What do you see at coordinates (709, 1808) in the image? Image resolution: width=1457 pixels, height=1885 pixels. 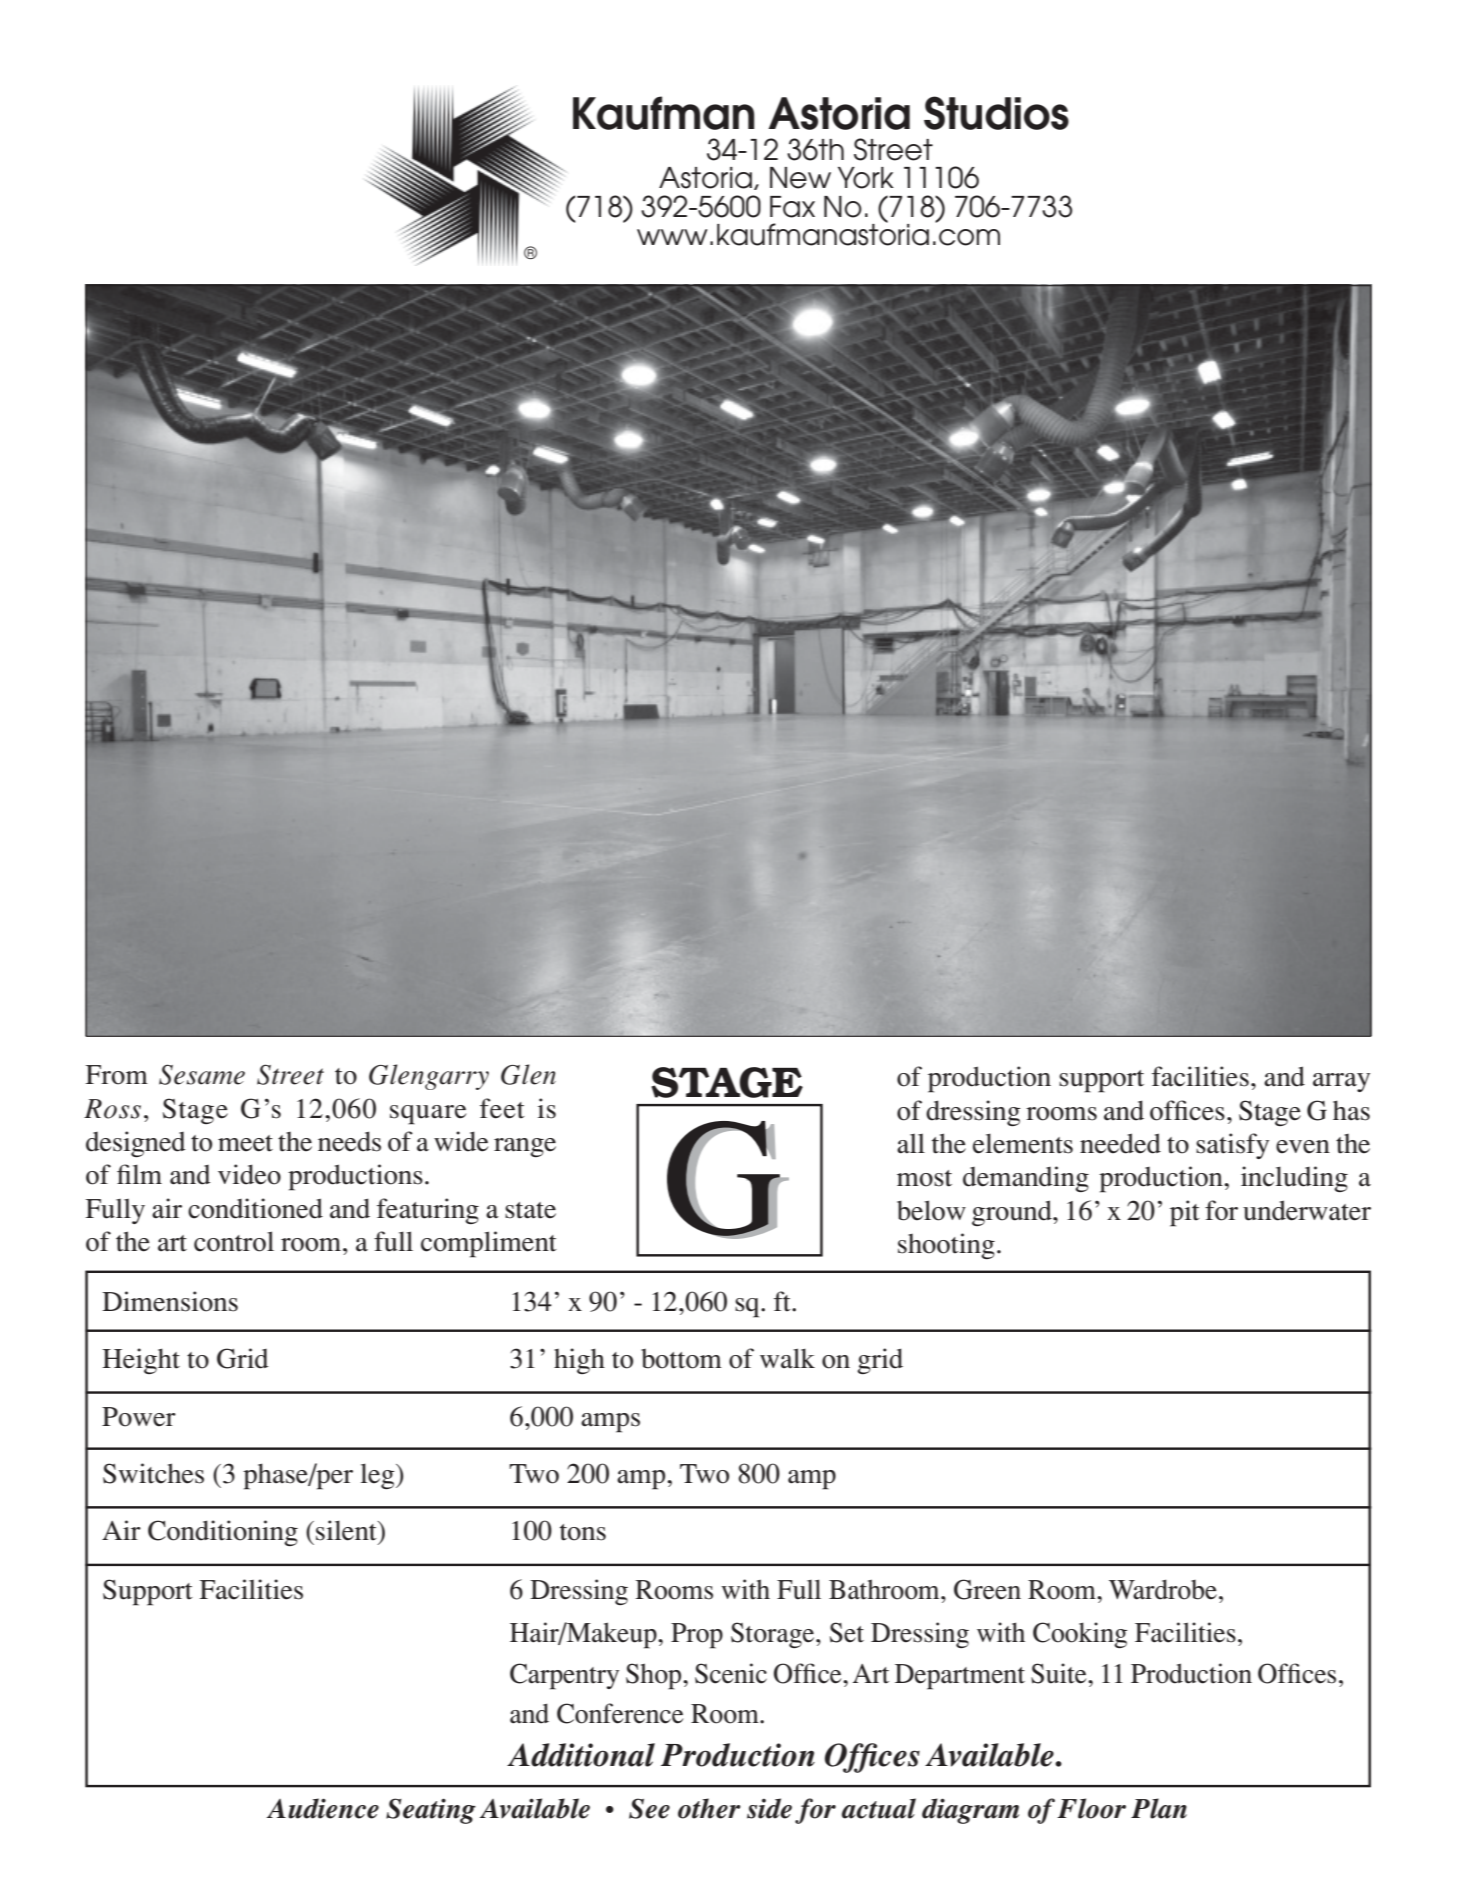 I see `other` at bounding box center [709, 1808].
